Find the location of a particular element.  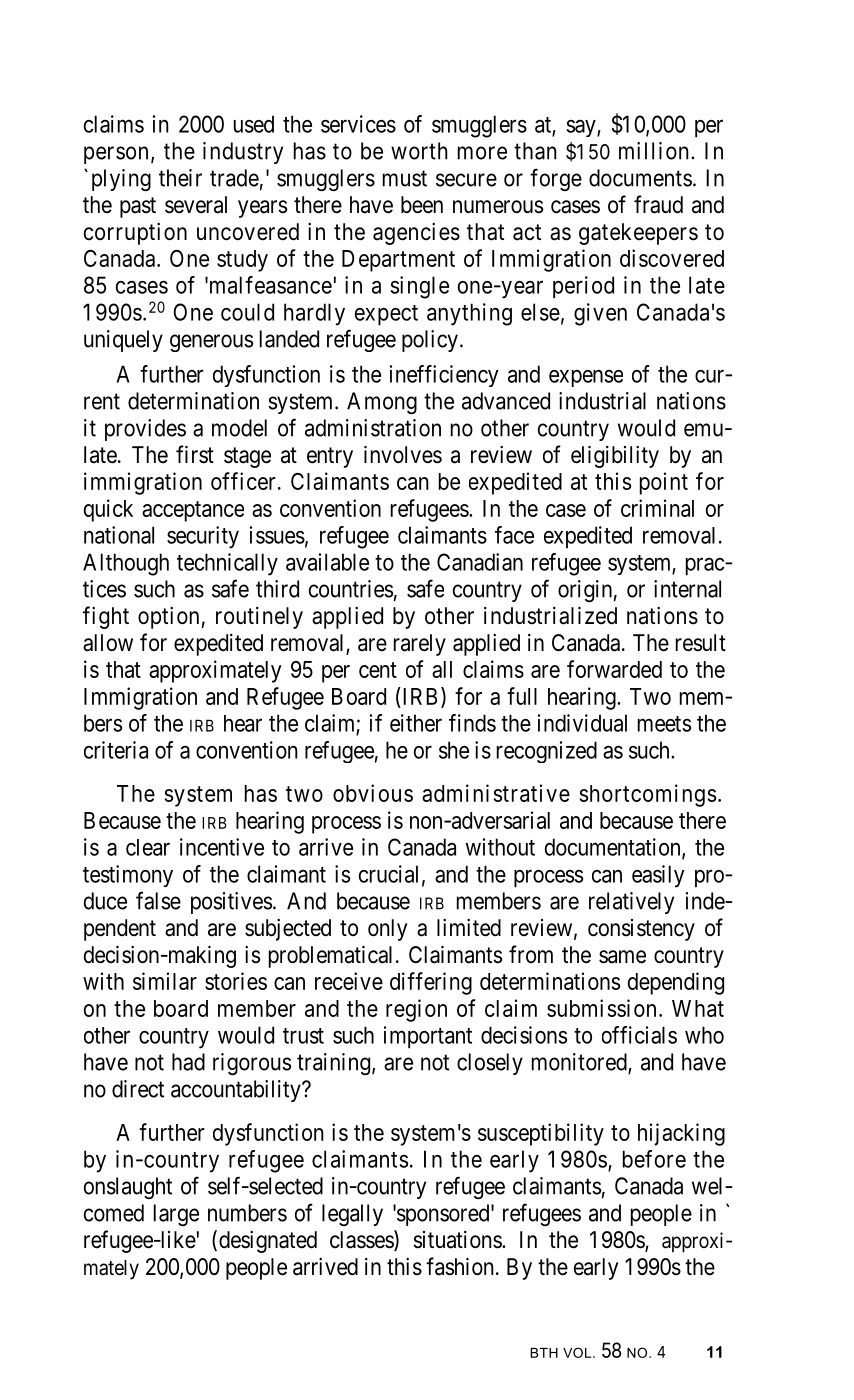

worth is located at coordinates (419, 151).
